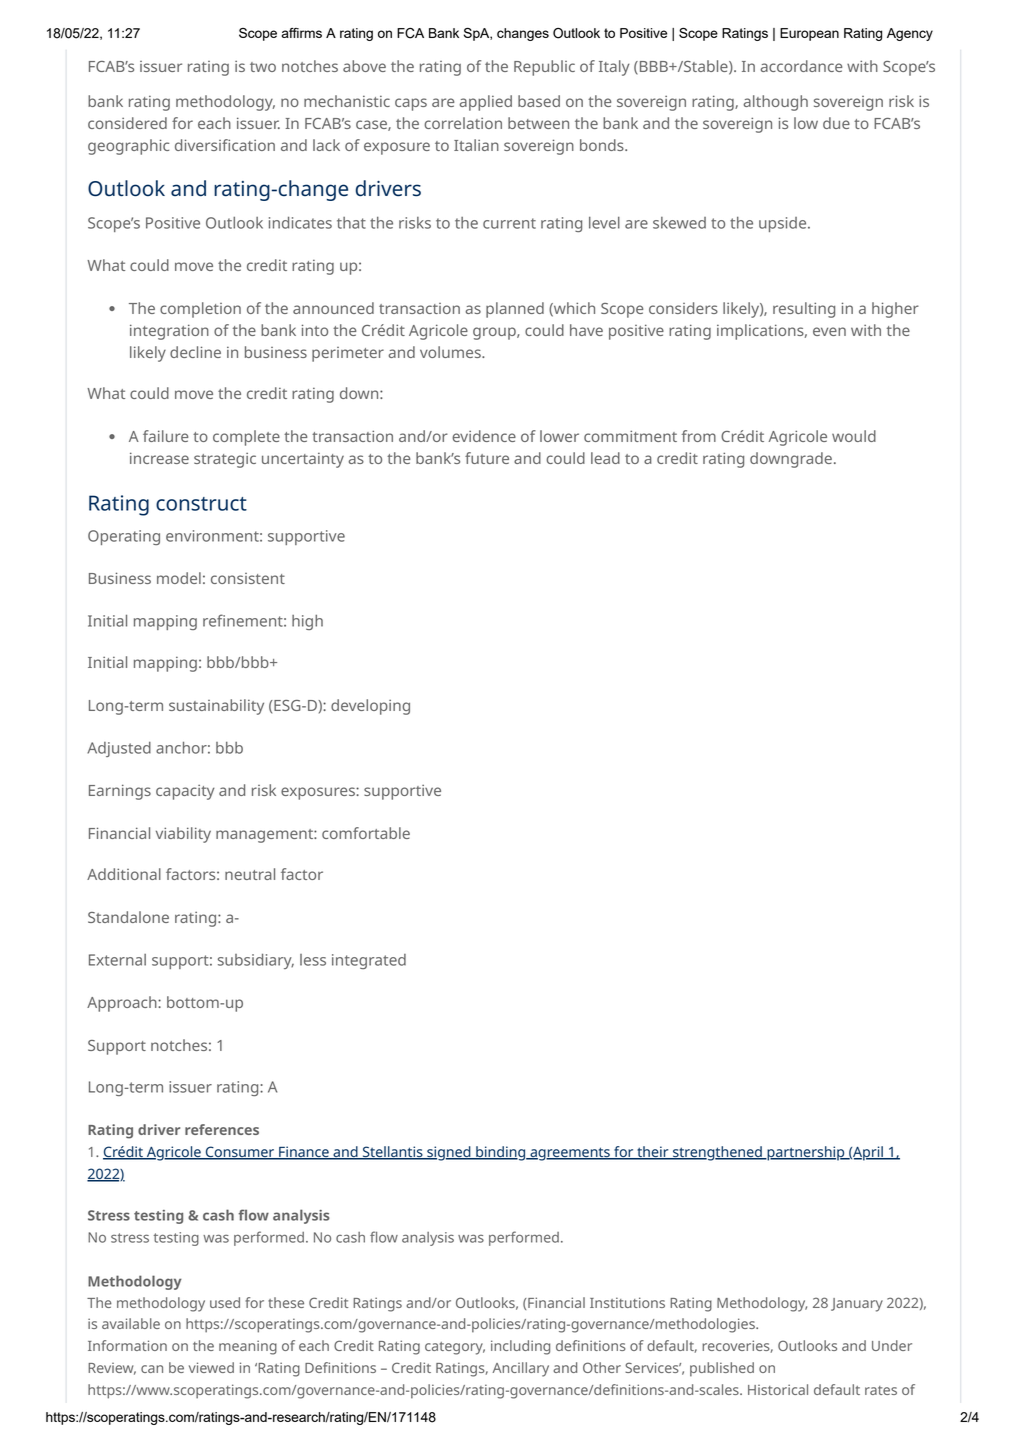  I want to click on future, so click(487, 458).
